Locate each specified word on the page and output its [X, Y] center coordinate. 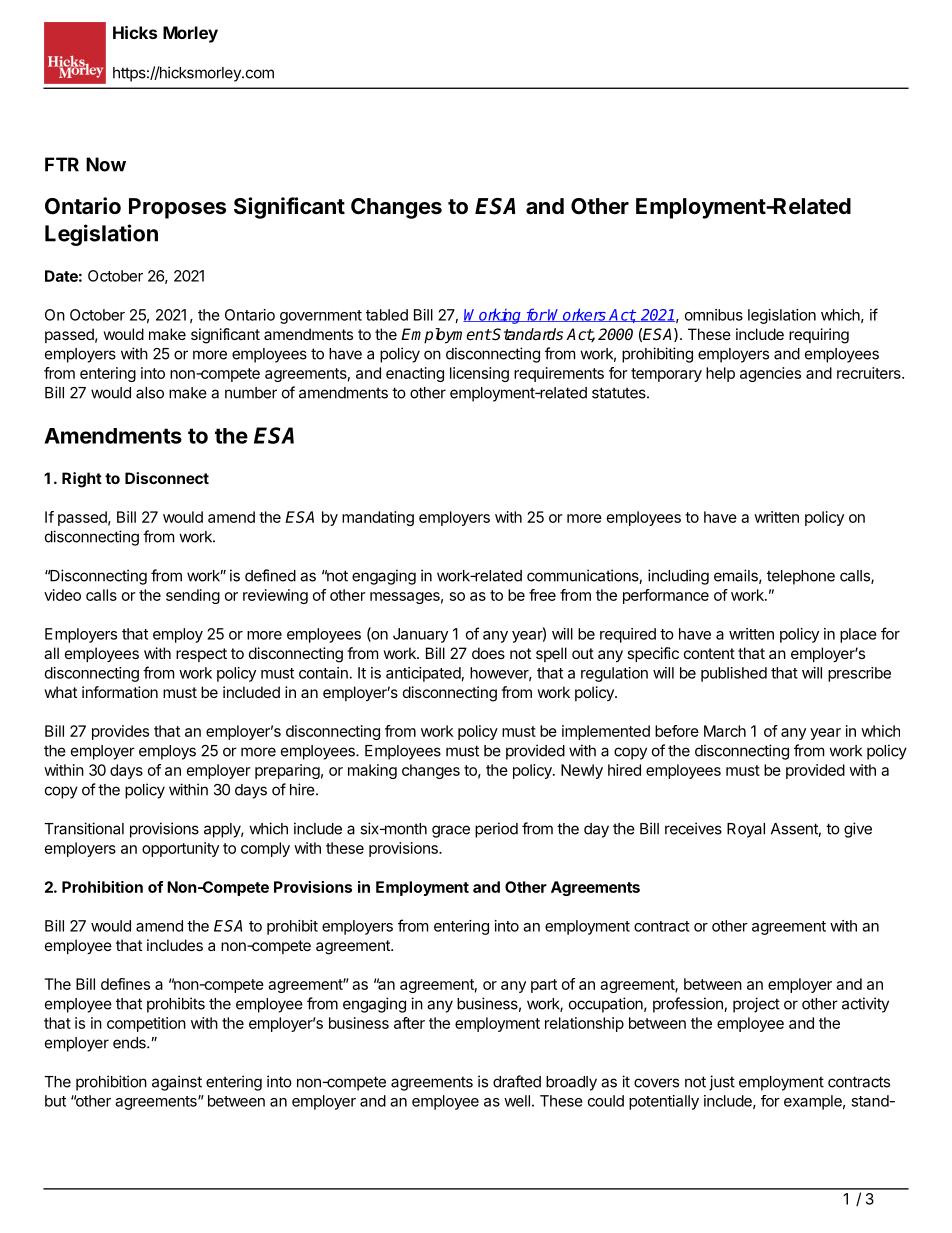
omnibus [714, 315]
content [709, 653]
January [420, 635]
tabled [387, 315]
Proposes [177, 208]
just [722, 1083]
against [177, 1083]
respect [201, 655]
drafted [517, 1081]
